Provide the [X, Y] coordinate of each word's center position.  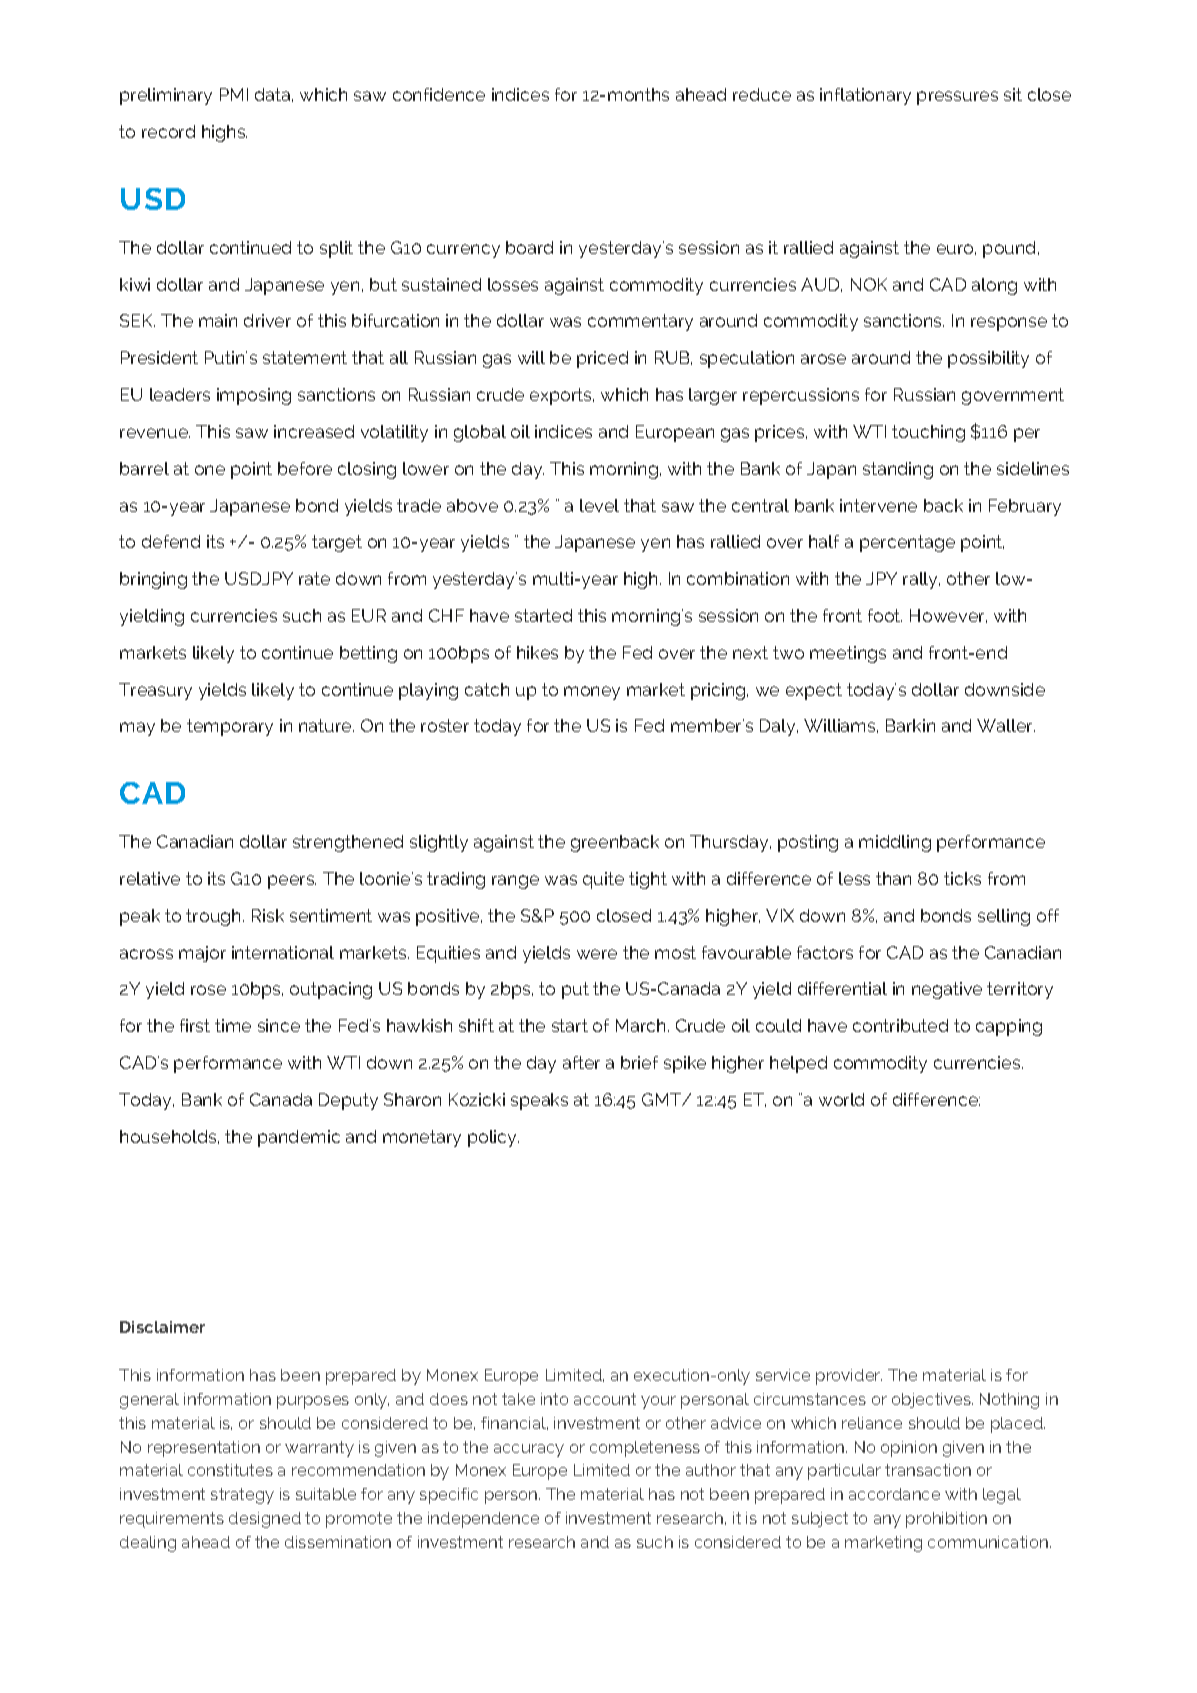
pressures [957, 98]
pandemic [299, 1138]
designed [265, 1520]
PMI [234, 94]
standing [898, 470]
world [841, 1099]
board [529, 247]
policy [493, 1138]
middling [895, 843]
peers [292, 882]
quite [603, 880]
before [305, 468]
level [599, 505]
